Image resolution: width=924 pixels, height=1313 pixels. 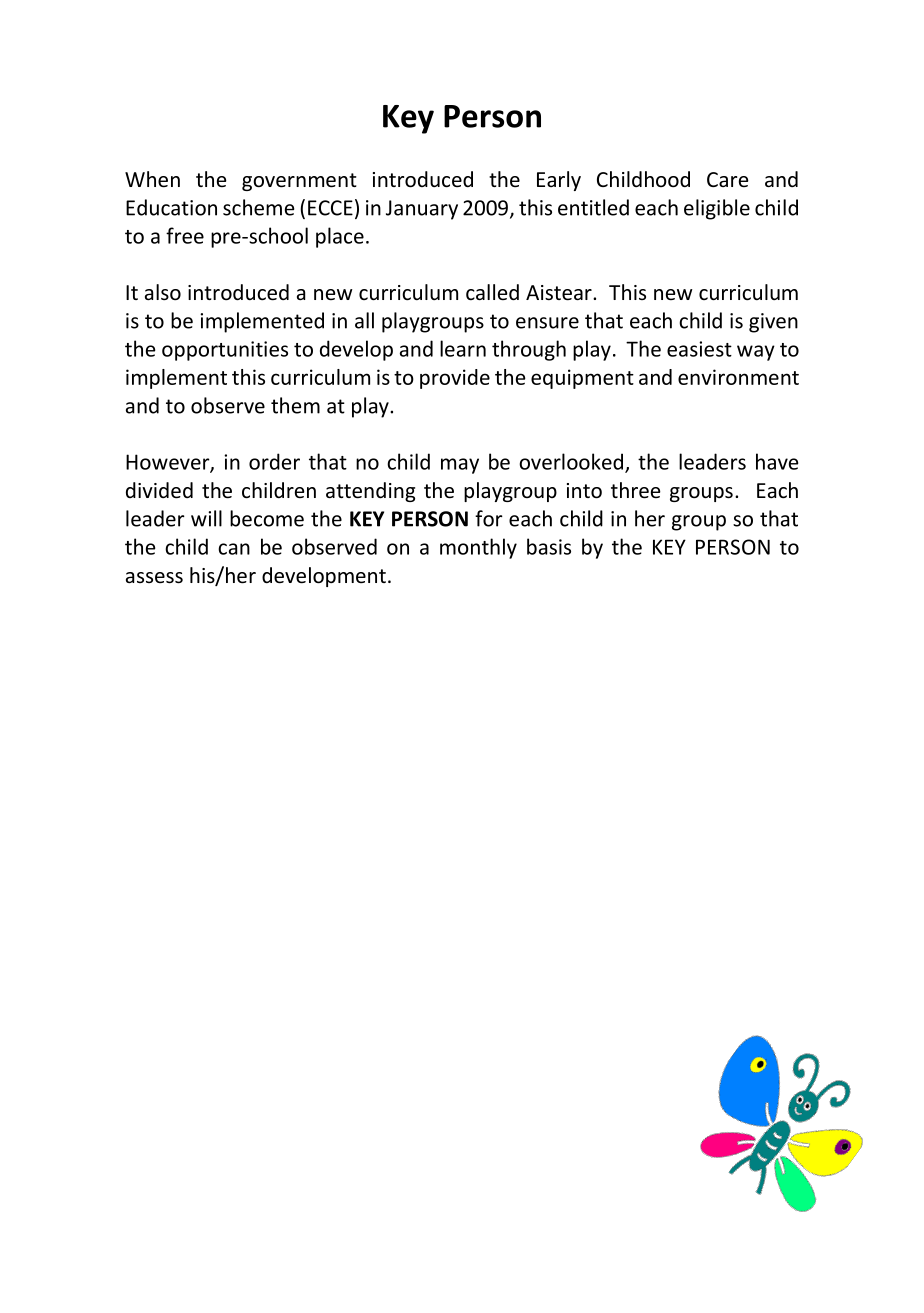 I want to click on environment, so click(x=738, y=377).
